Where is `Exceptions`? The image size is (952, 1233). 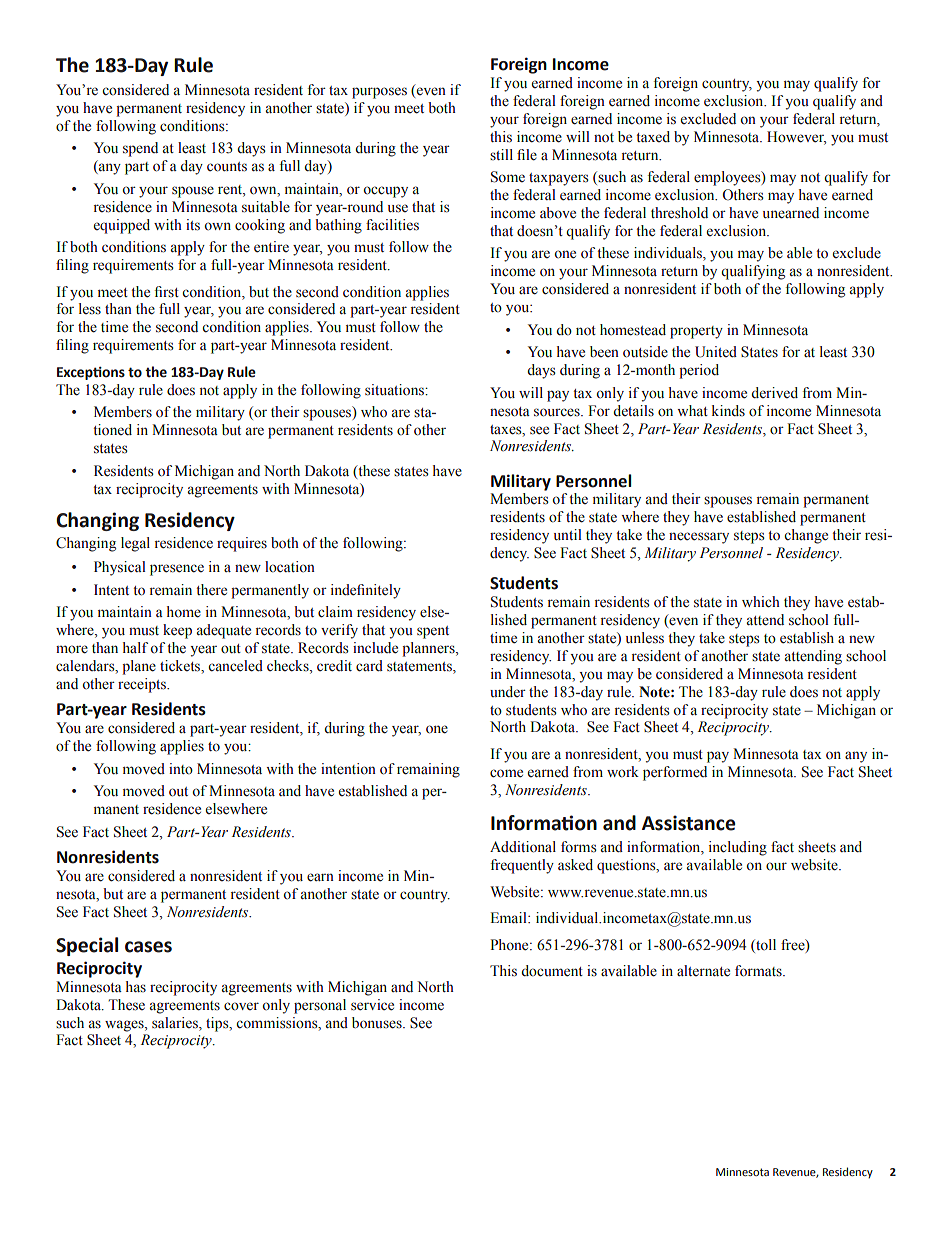
Exceptions is located at coordinates (91, 373).
